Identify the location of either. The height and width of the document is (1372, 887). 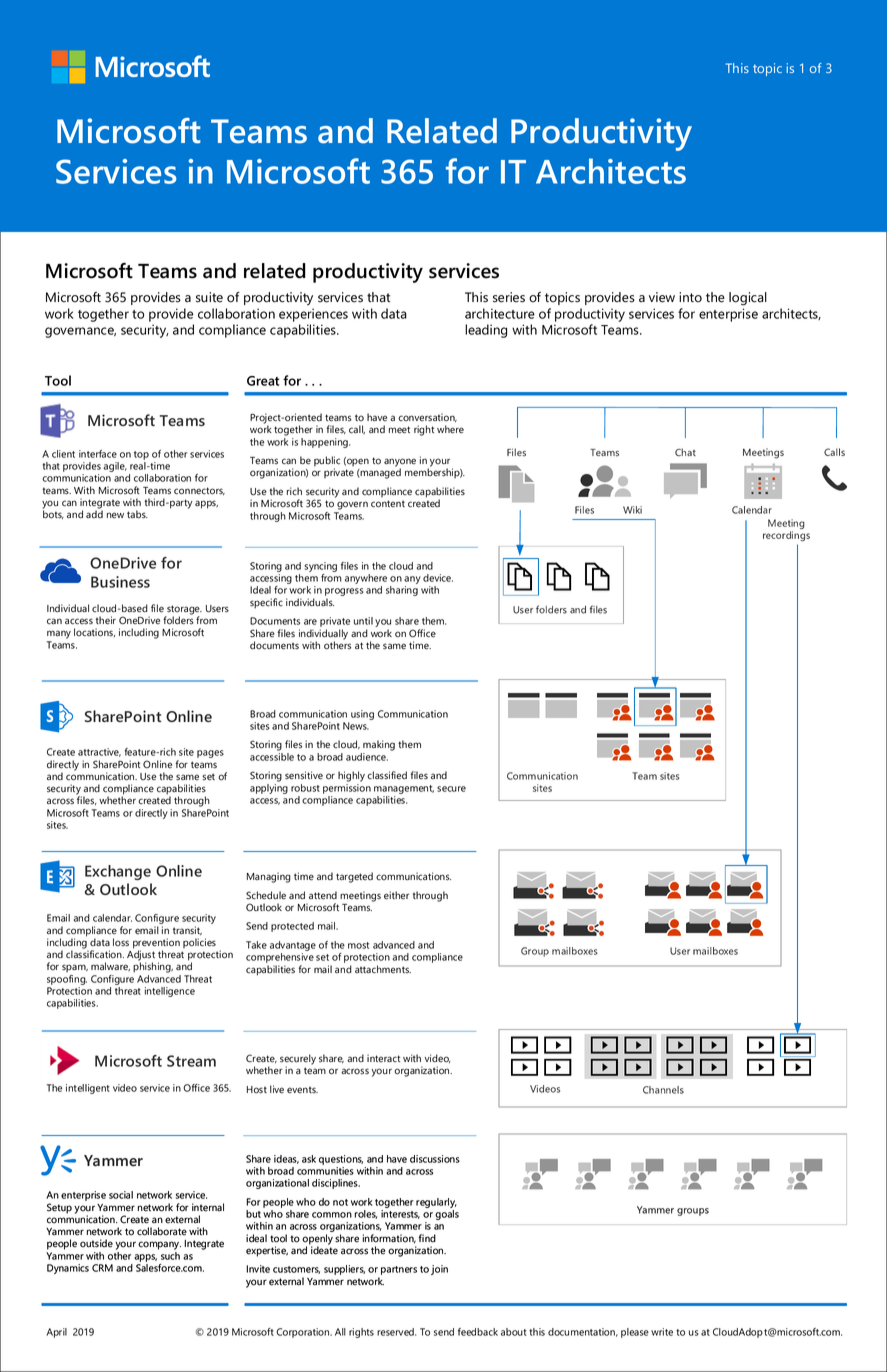
(396, 895).
